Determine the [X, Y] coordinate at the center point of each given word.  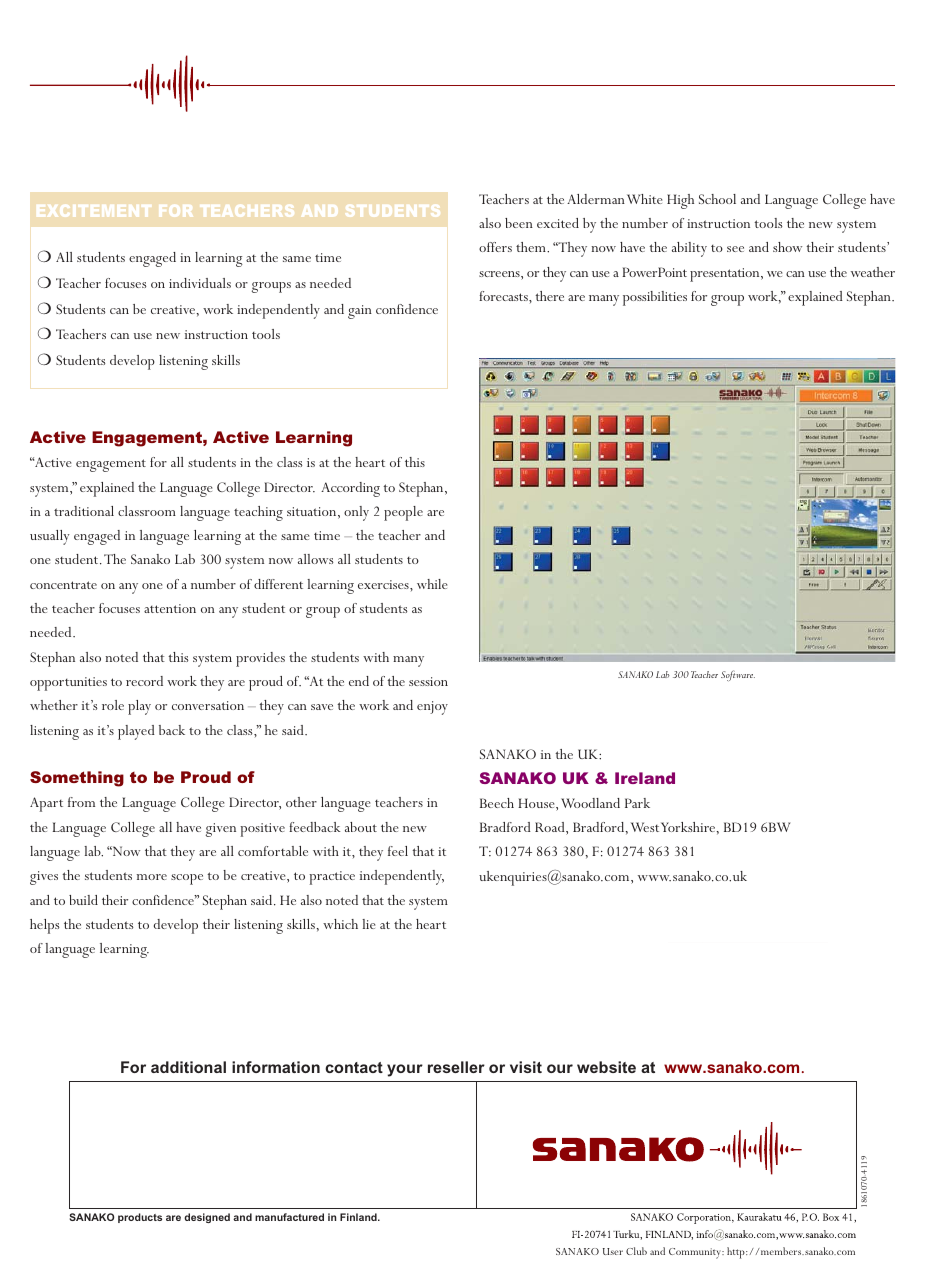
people [403, 513]
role [113, 705]
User [613, 1251]
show [787, 247]
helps [45, 926]
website [606, 1067]
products [140, 1218]
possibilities [655, 298]
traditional [84, 511]
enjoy [432, 708]
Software [738, 675]
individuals [200, 283]
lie [368, 924]
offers [495, 247]
